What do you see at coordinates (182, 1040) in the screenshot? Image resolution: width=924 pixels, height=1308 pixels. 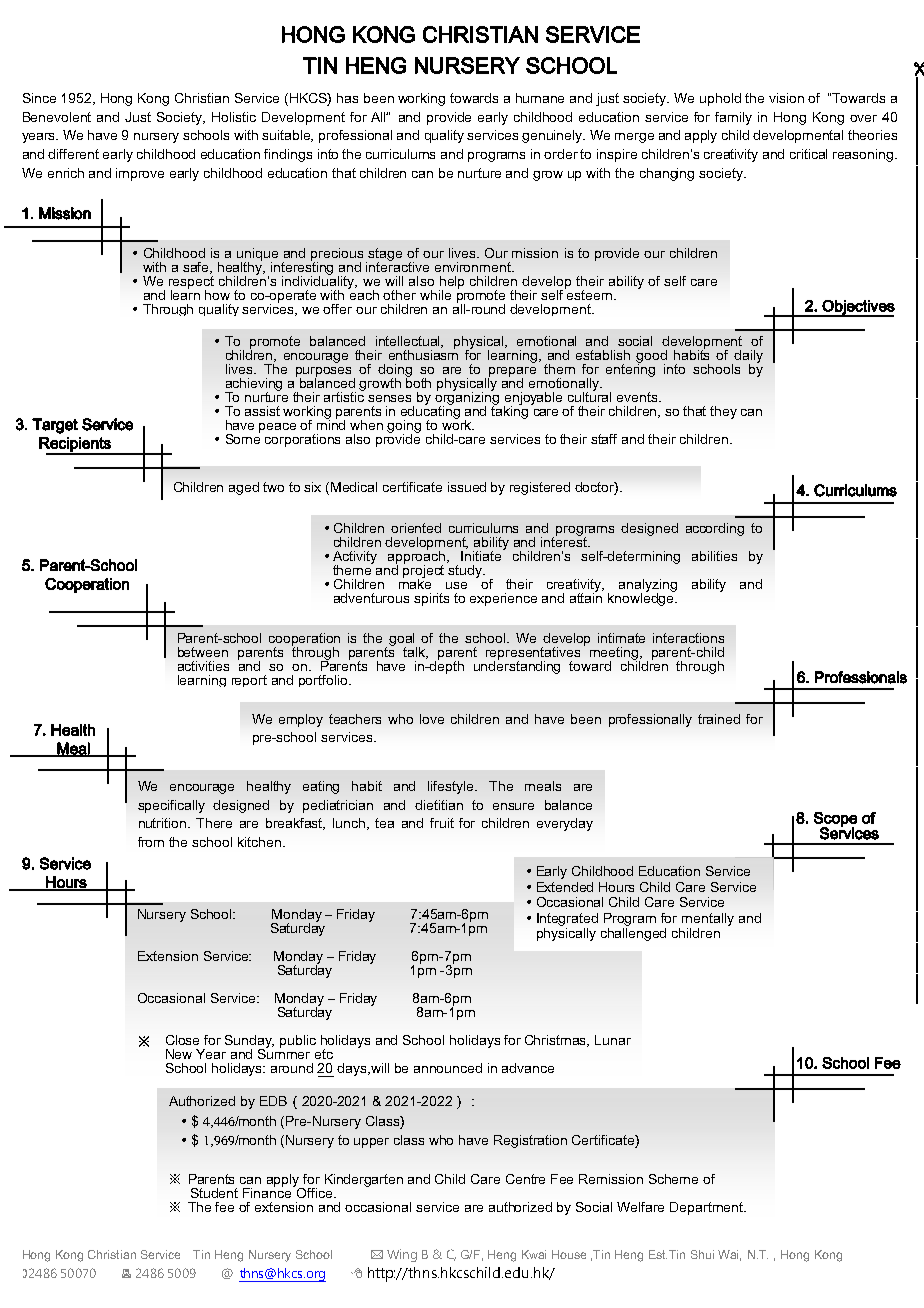 I see `Close` at bounding box center [182, 1040].
